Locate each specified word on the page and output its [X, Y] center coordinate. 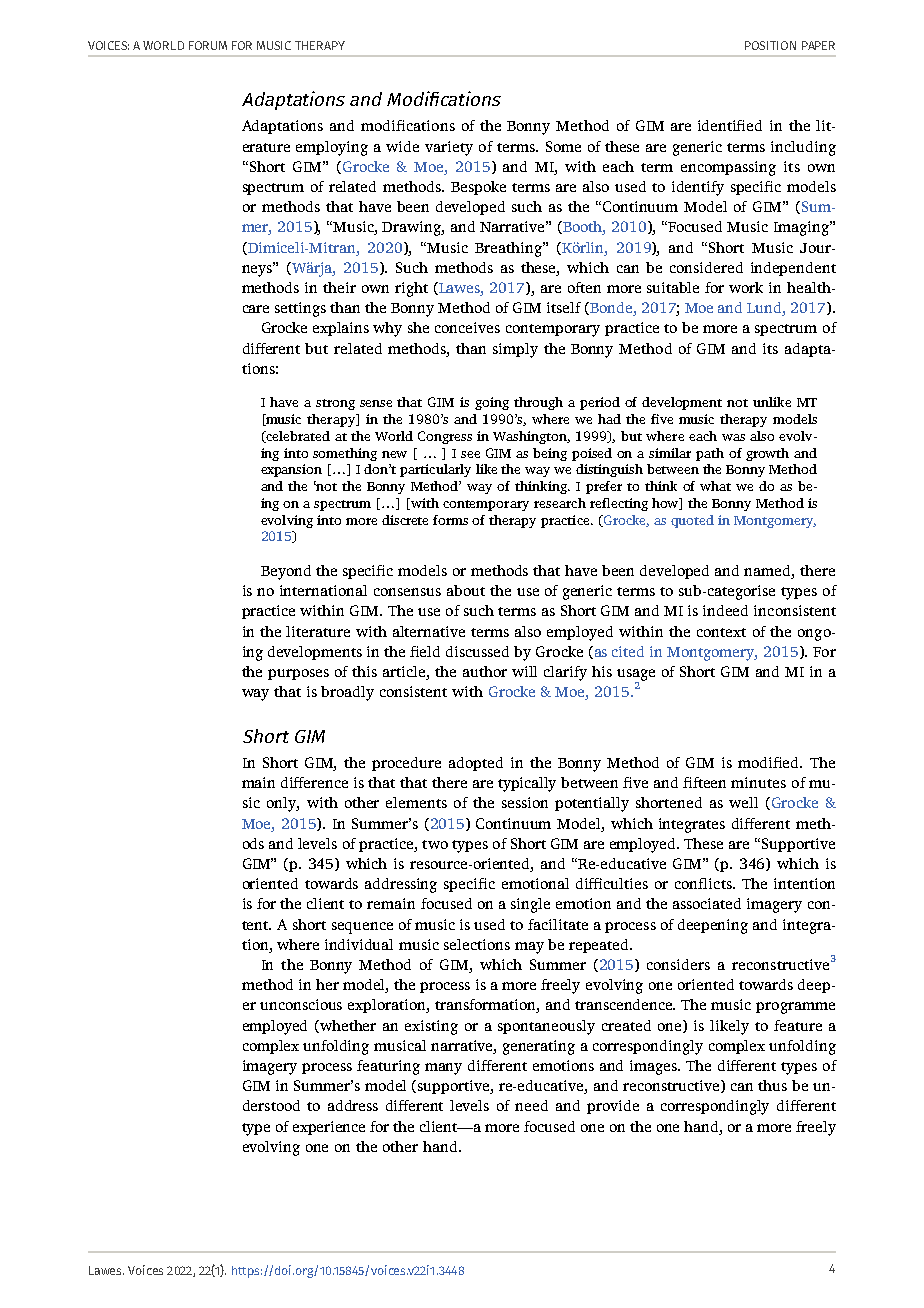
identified [730, 125]
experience [329, 1128]
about [466, 590]
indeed [725, 610]
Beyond [286, 572]
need [531, 1105]
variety [449, 148]
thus [772, 1085]
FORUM [208, 45]
